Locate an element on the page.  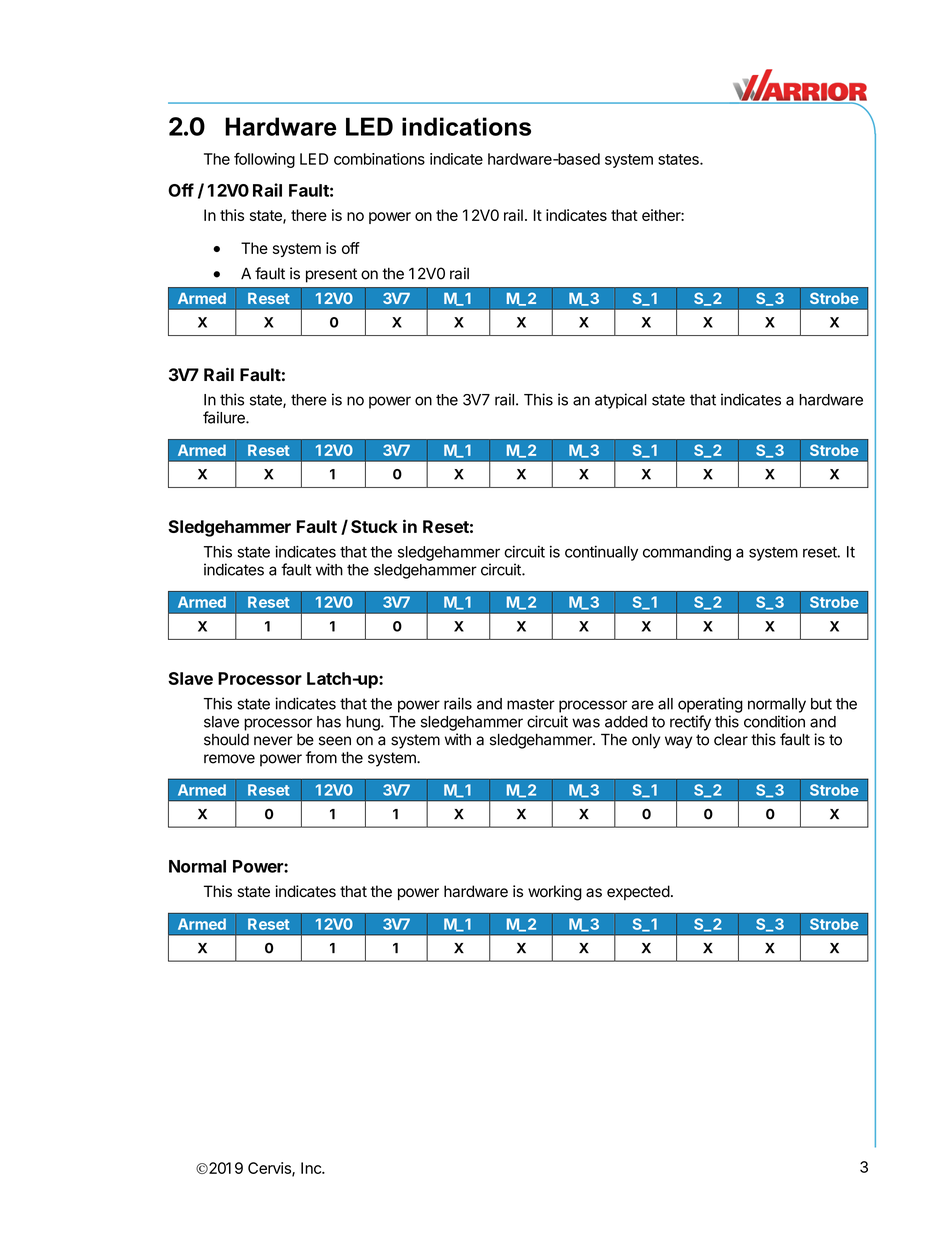
master is located at coordinates (531, 704).
